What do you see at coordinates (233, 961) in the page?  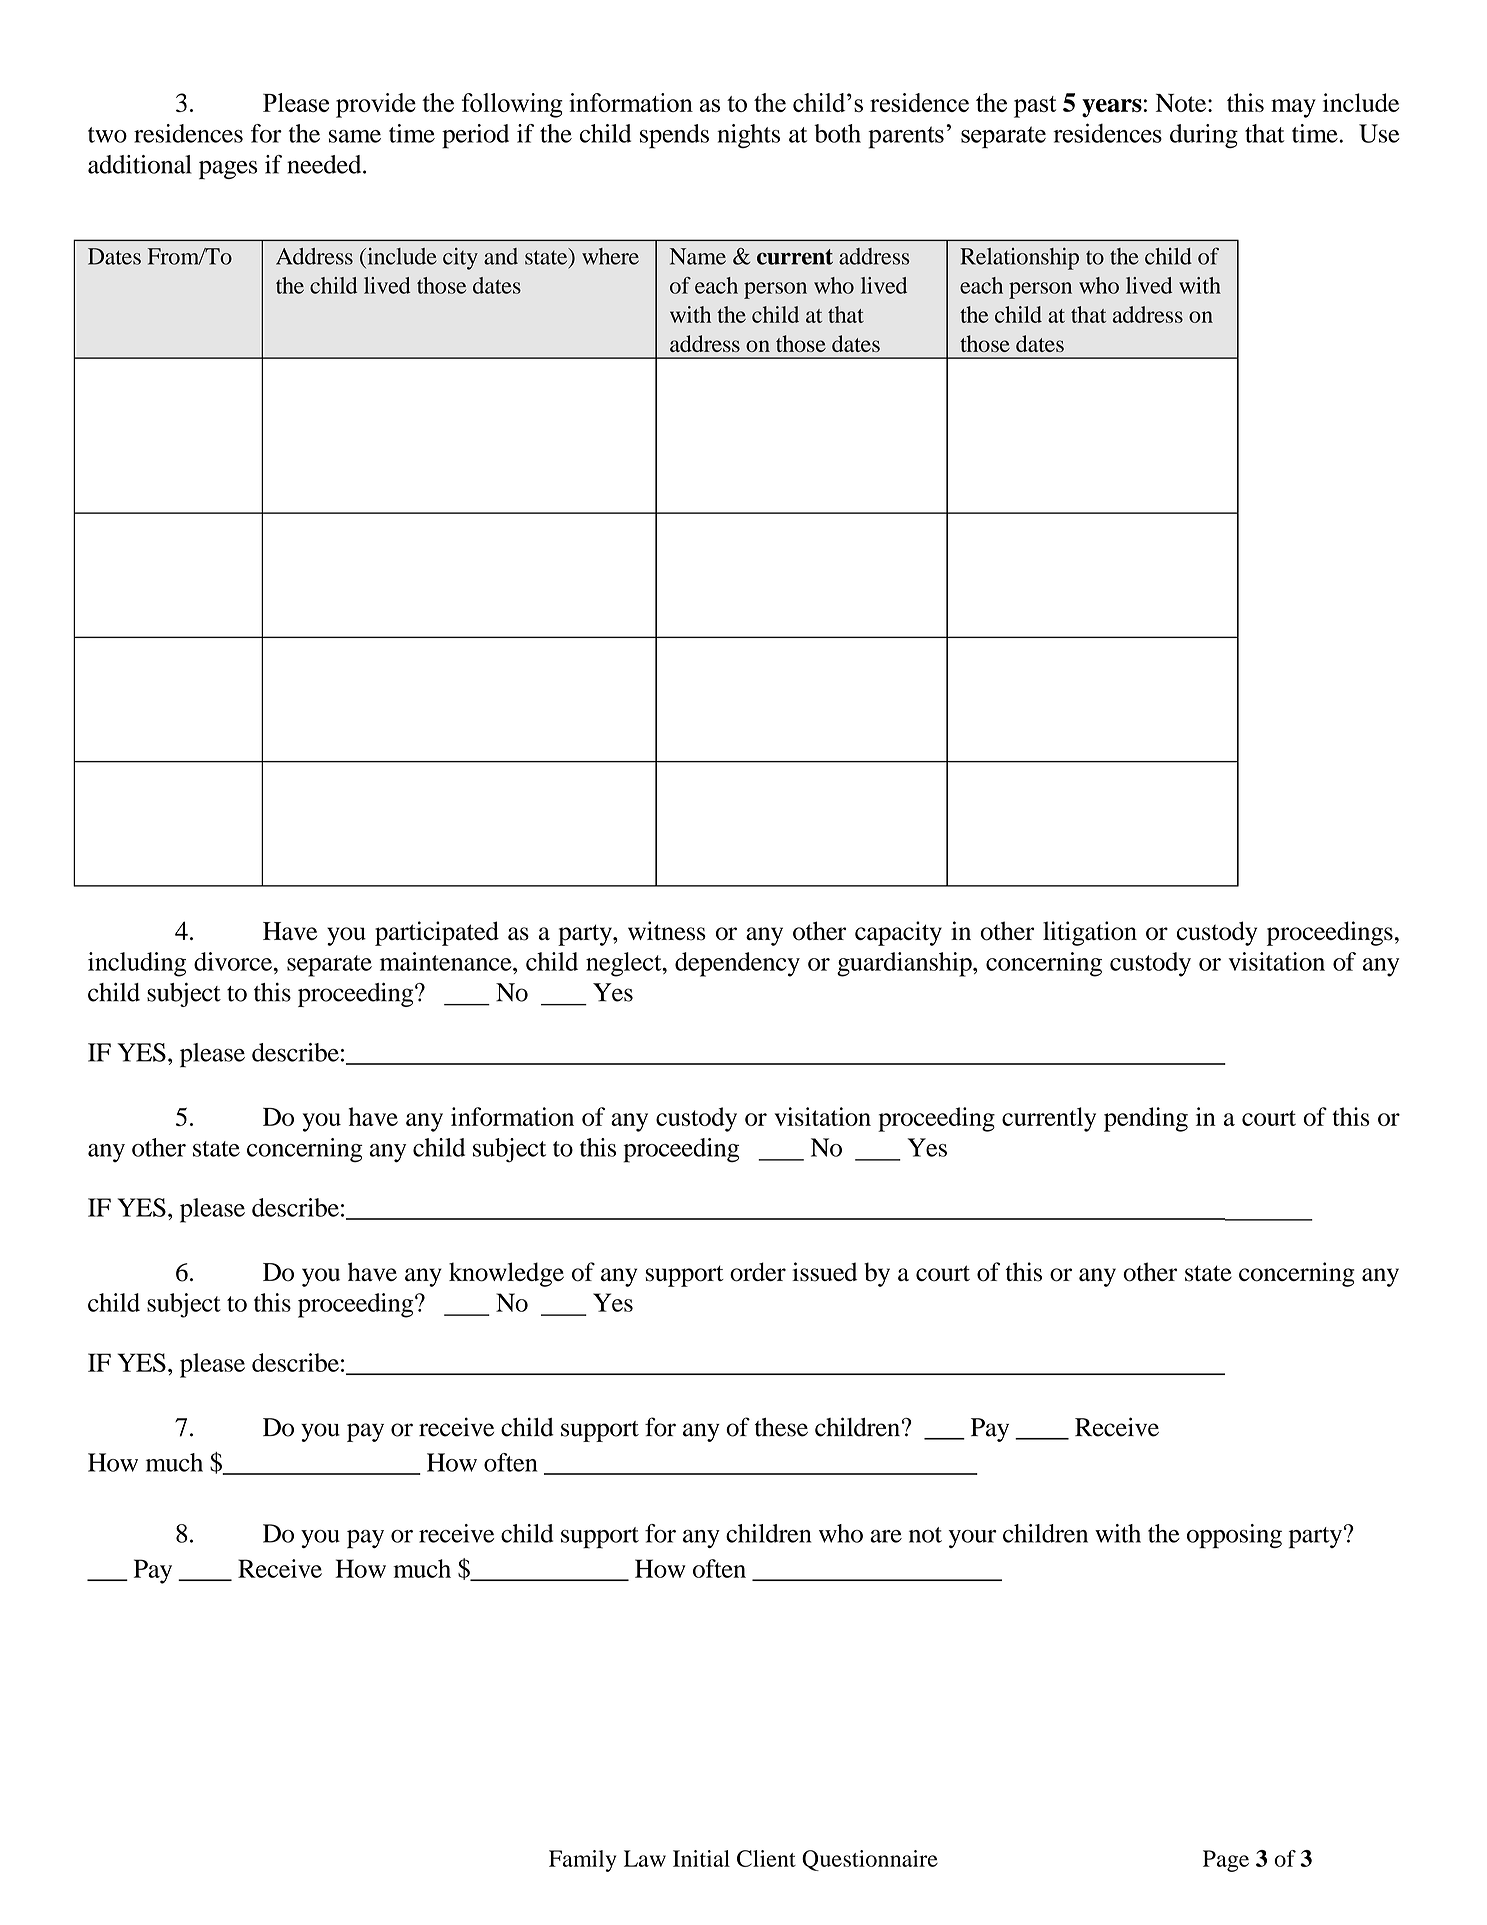 I see `divorce` at bounding box center [233, 961].
